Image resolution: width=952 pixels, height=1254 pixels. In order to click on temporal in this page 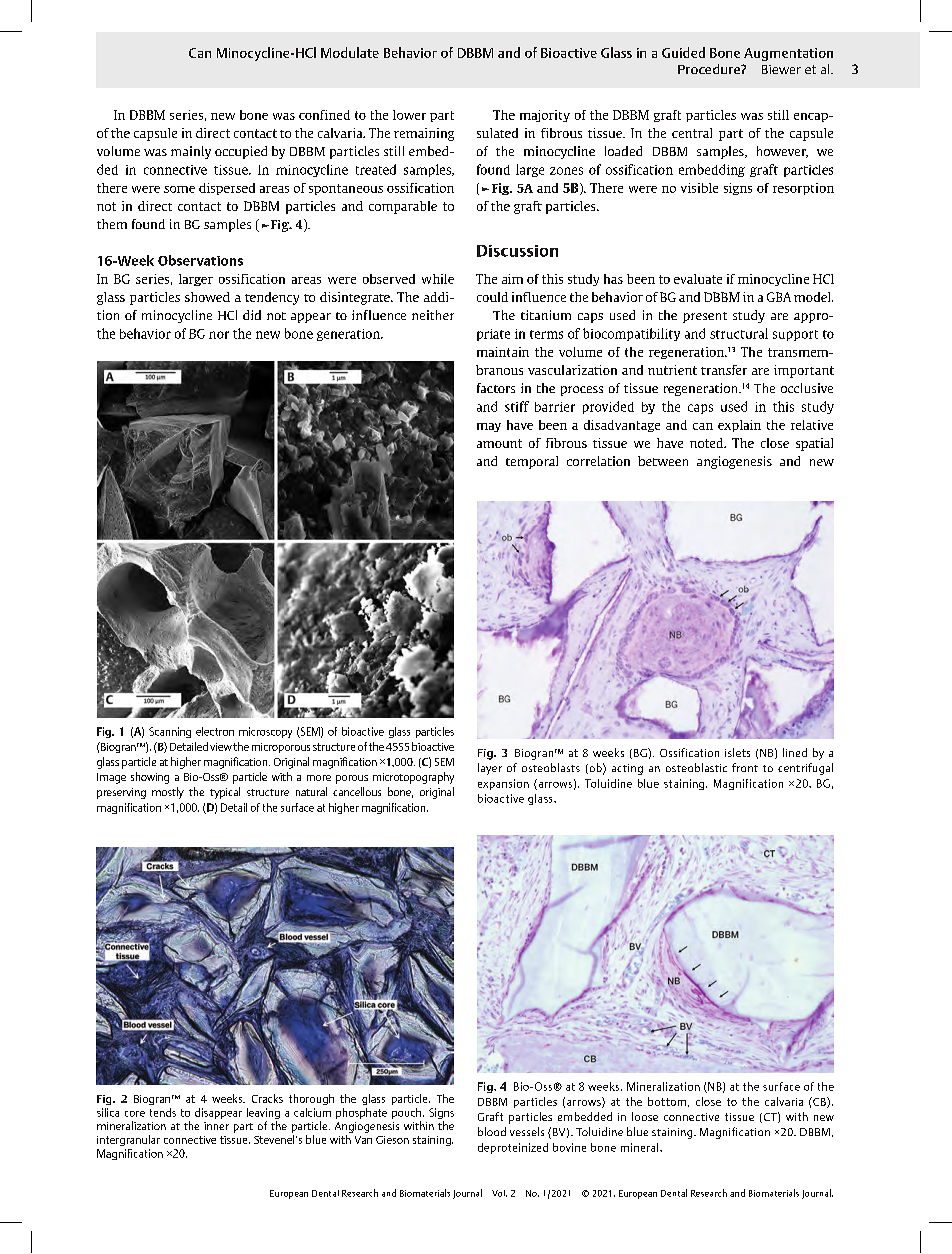, I will do `click(532, 462)`.
